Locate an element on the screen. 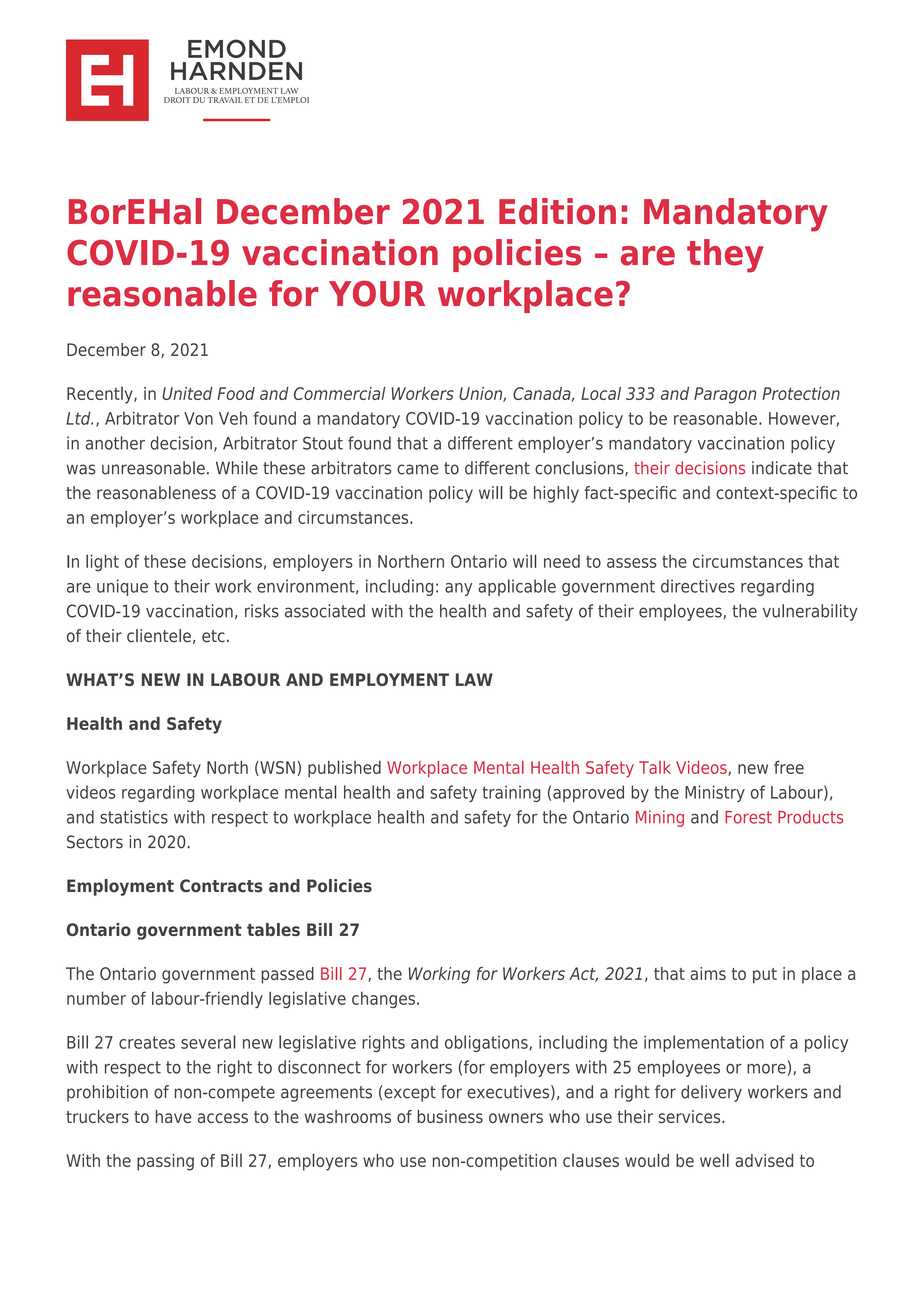 This screenshot has width=924, height=1308. have is located at coordinates (174, 1116).
